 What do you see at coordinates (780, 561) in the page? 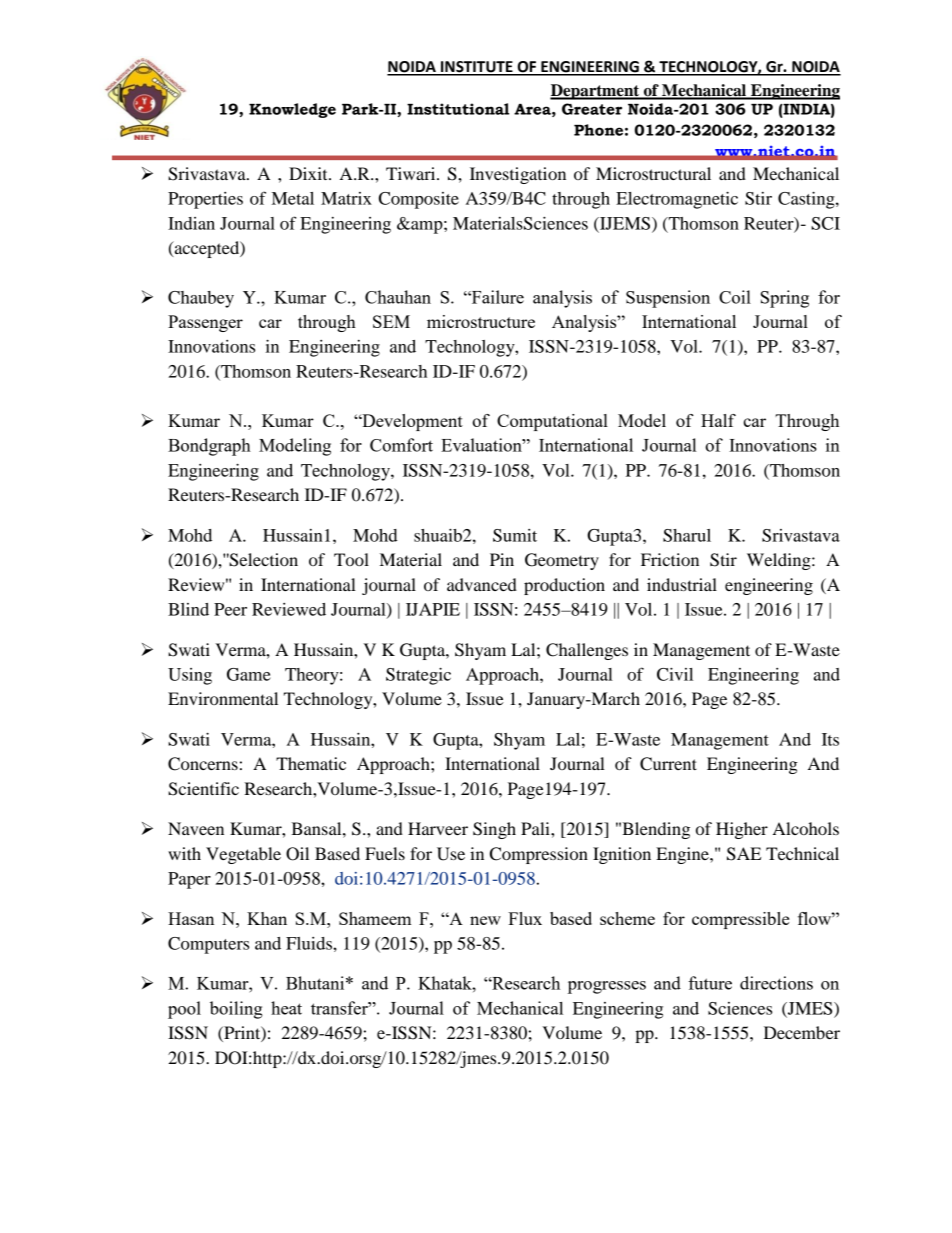
I see `Welding` at bounding box center [780, 561].
